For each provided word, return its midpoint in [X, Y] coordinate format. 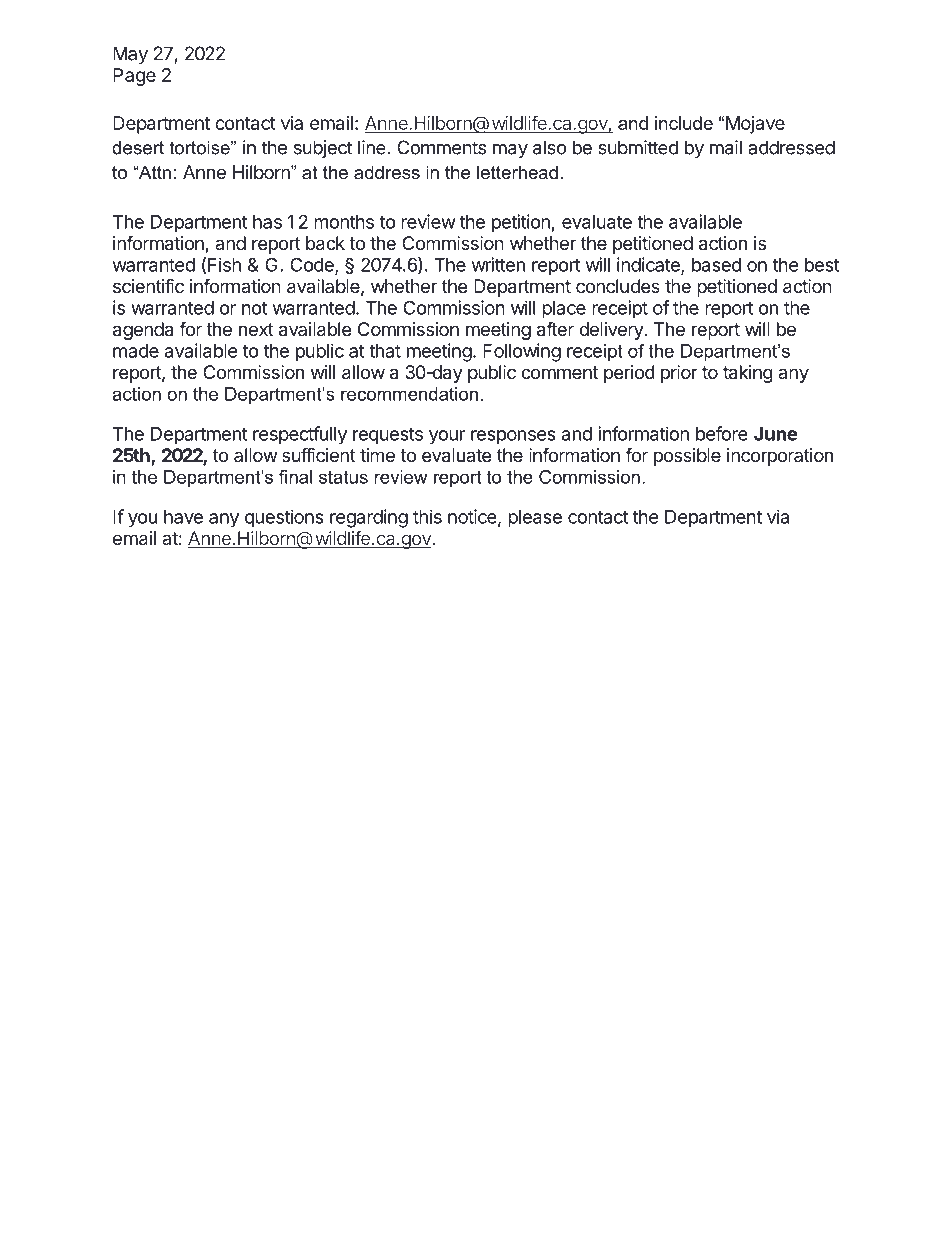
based [716, 265]
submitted [638, 147]
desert [138, 148]
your [447, 437]
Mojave [755, 125]
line [373, 147]
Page [134, 77]
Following [522, 352]
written [498, 264]
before [721, 433]
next [256, 329]
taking [748, 374]
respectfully [300, 435]
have [183, 517]
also [550, 147]
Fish [224, 264]
